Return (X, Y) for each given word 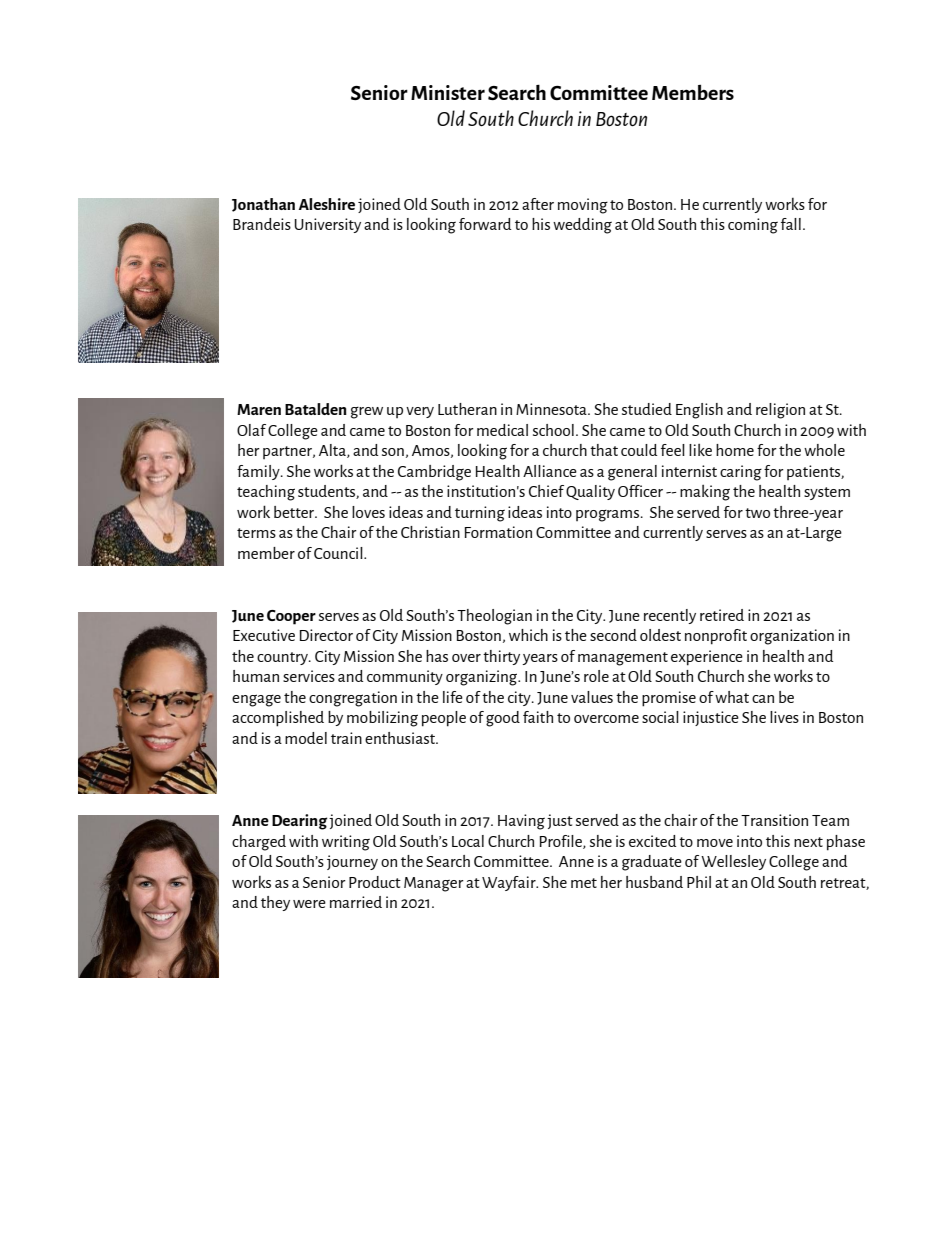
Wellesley (733, 862)
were (309, 904)
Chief (546, 491)
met (584, 883)
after (538, 204)
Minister (448, 92)
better (295, 512)
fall (791, 224)
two (757, 513)
